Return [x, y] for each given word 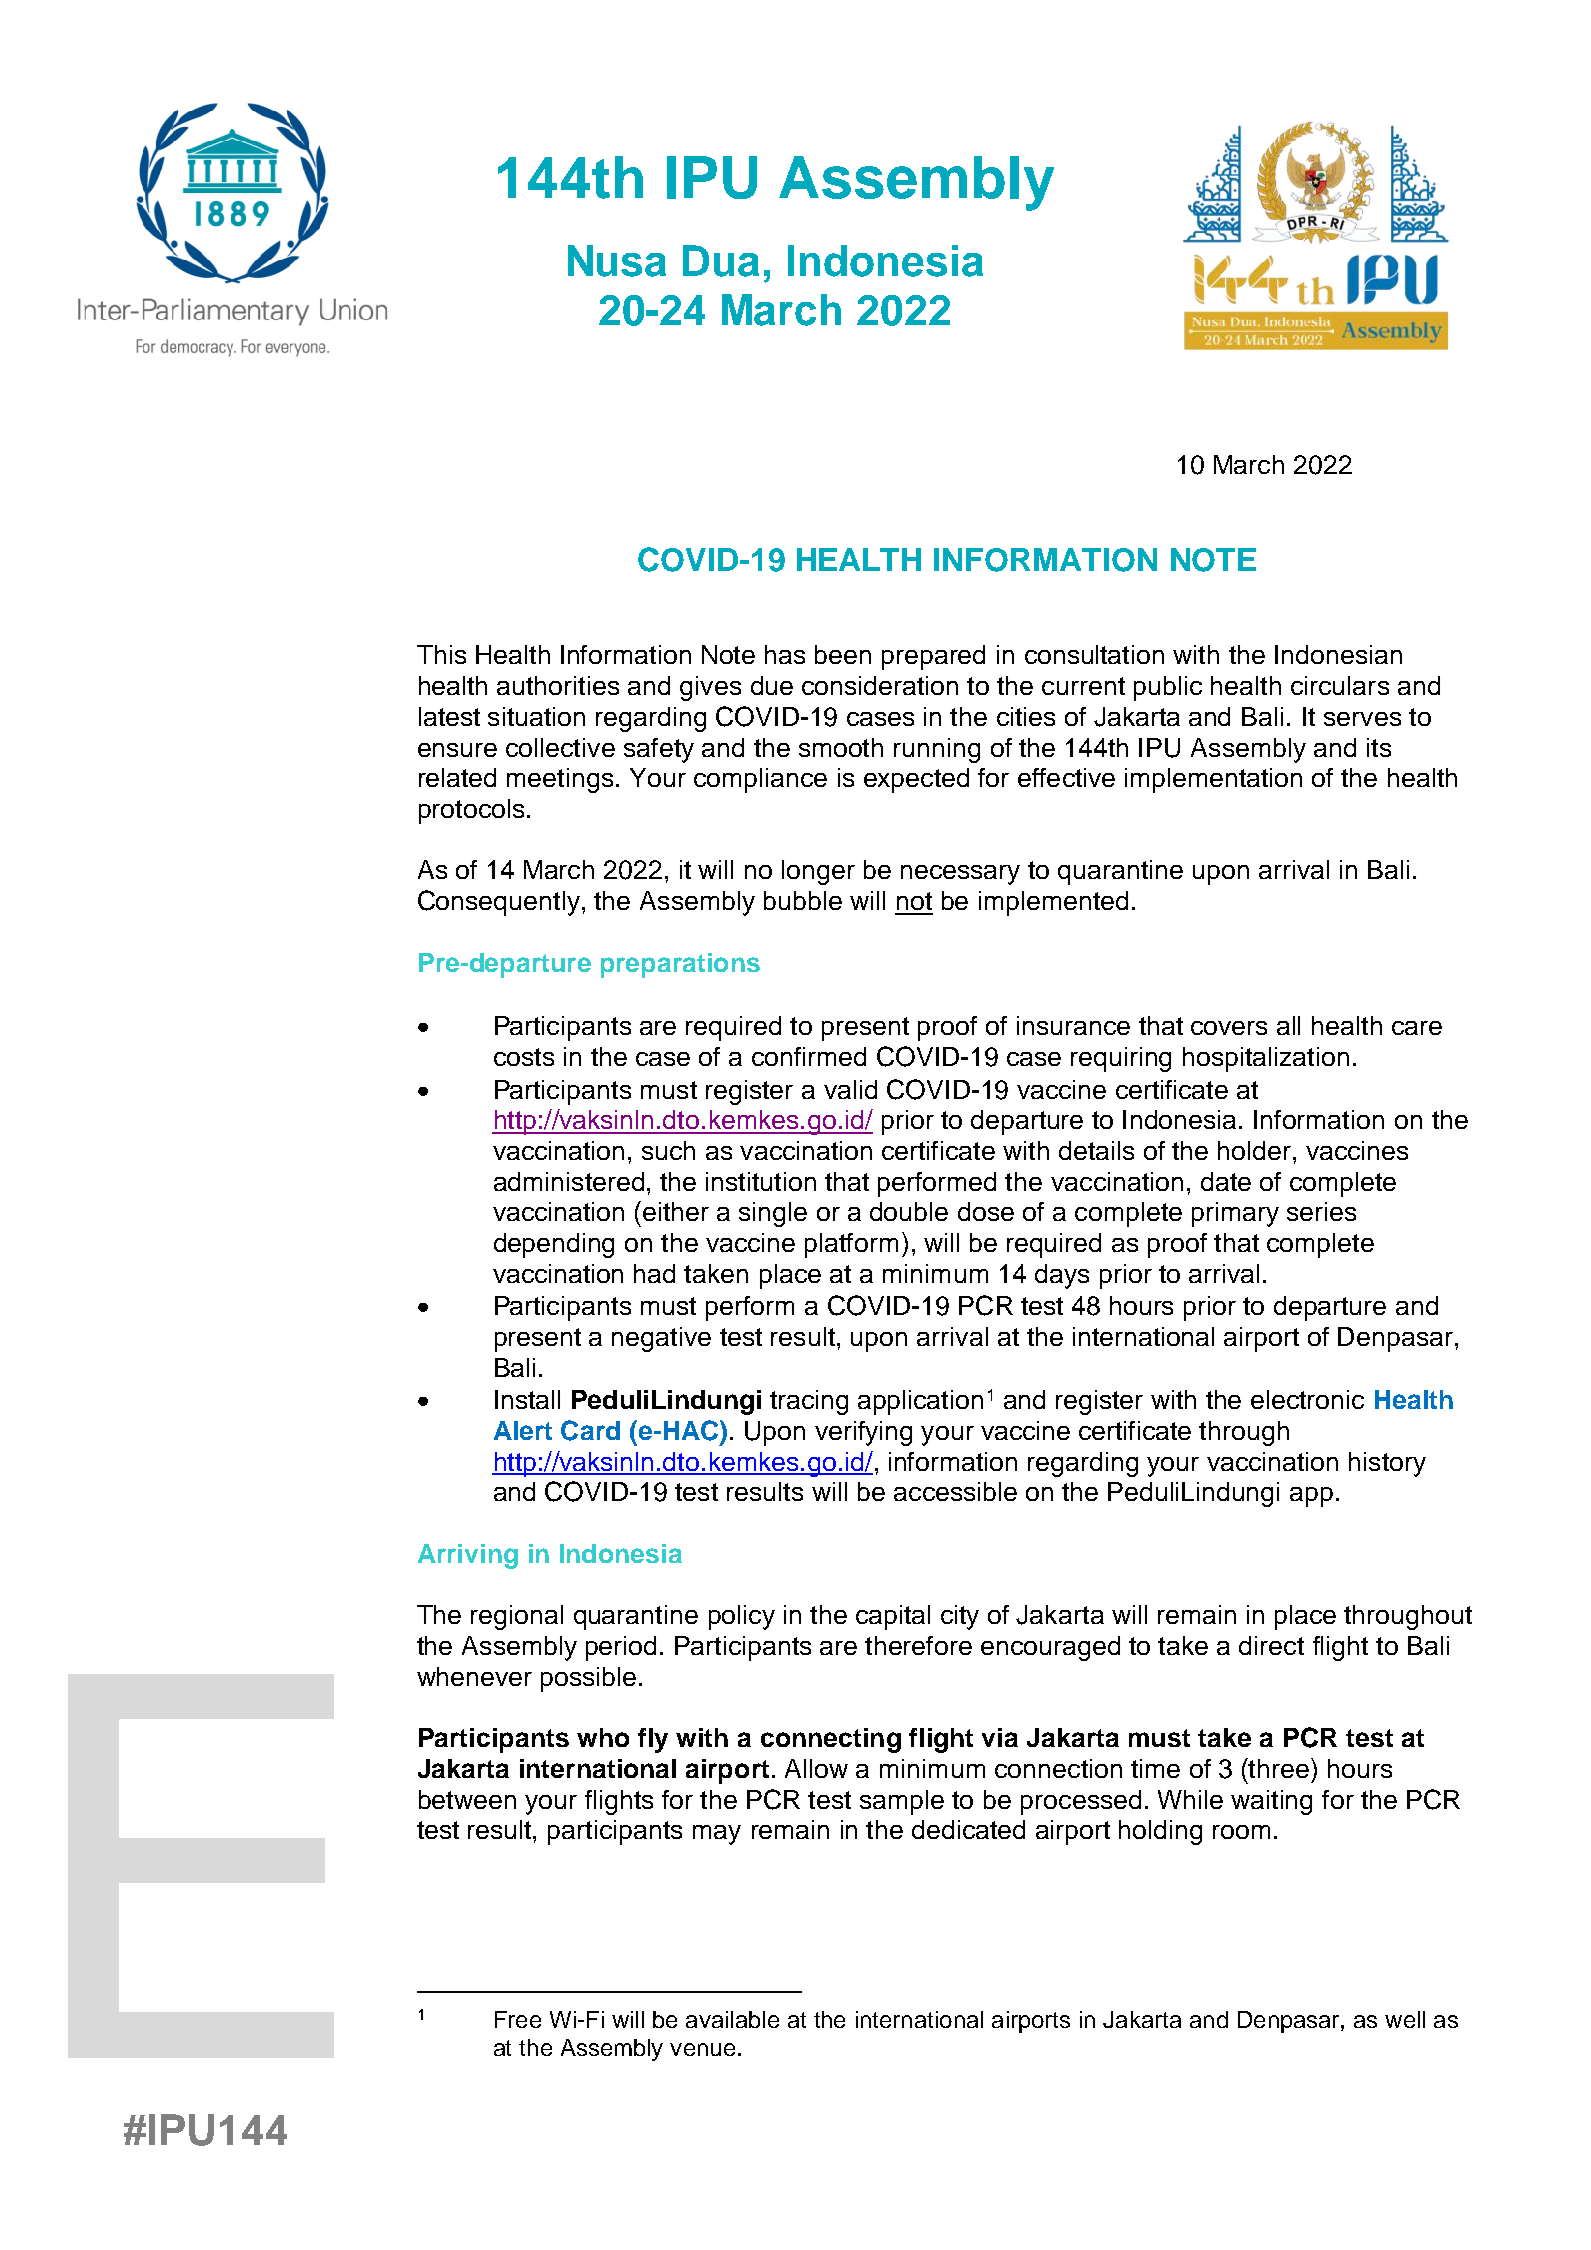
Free [518, 2019]
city [960, 1617]
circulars [1340, 685]
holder [1256, 1150]
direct [1271, 1645]
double [909, 1211]
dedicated [968, 1829]
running [937, 750]
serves [1362, 719]
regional [517, 1617]
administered [569, 1181]
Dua [721, 261]
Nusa [617, 261]
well [1405, 2019]
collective [560, 747]
